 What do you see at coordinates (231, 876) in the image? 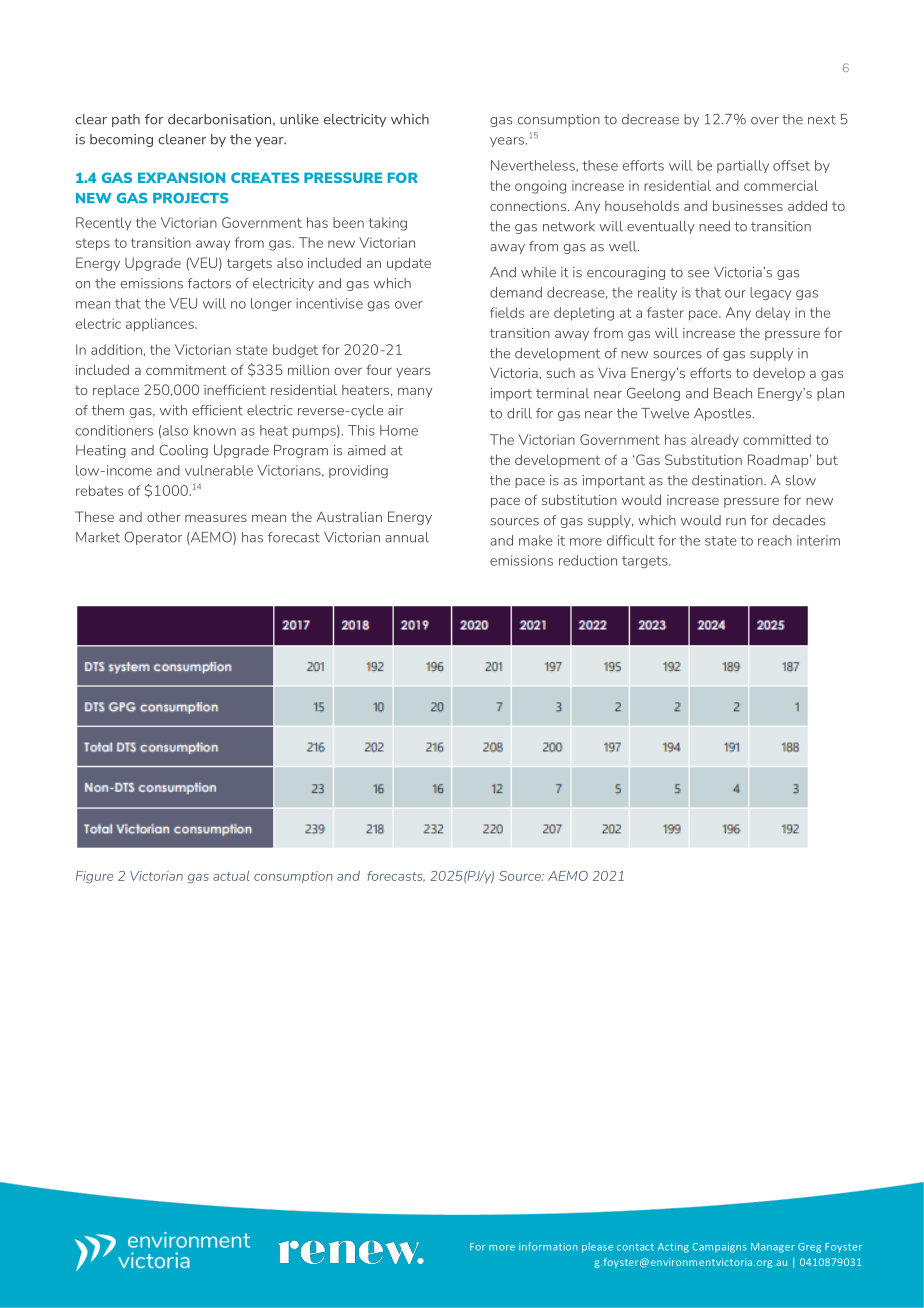
I see `actual` at bounding box center [231, 876].
